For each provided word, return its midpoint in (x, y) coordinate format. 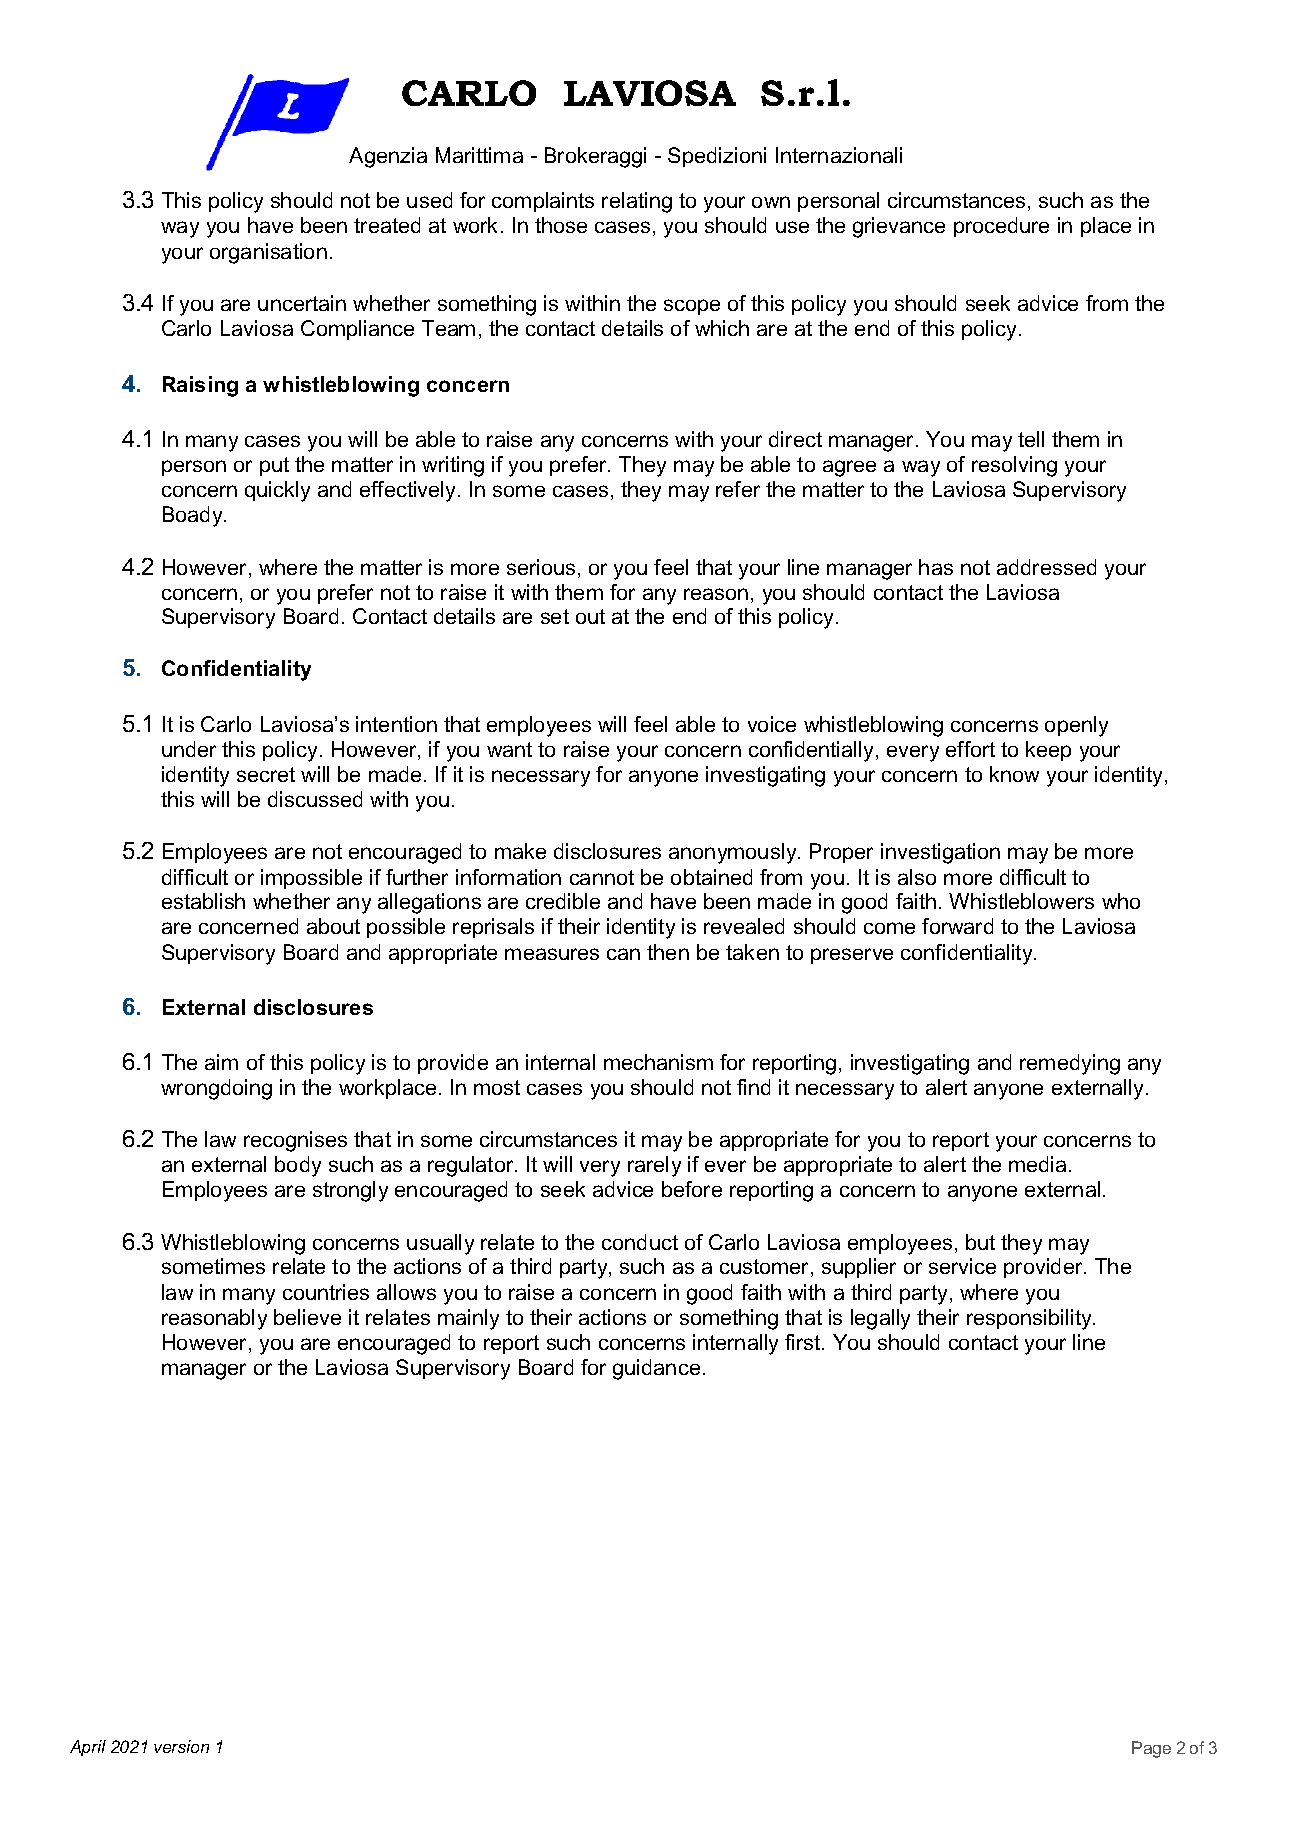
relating (637, 202)
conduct (640, 1242)
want (509, 749)
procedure (1001, 227)
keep (1048, 751)
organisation (268, 253)
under (189, 749)
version (181, 1746)
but (980, 1242)
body (298, 1166)
